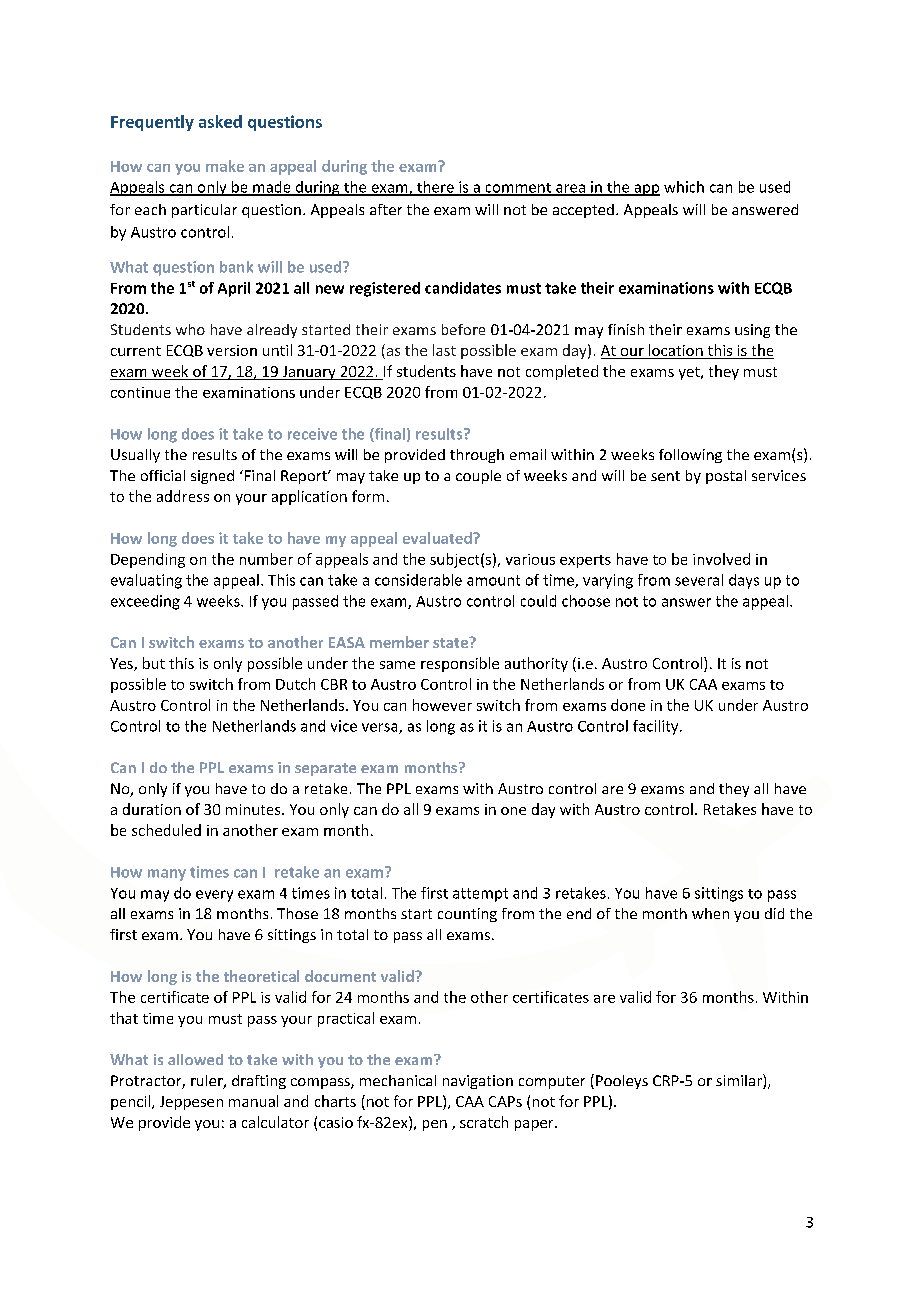  What do you see at coordinates (381, 728) in the screenshot?
I see `versa` at bounding box center [381, 728].
